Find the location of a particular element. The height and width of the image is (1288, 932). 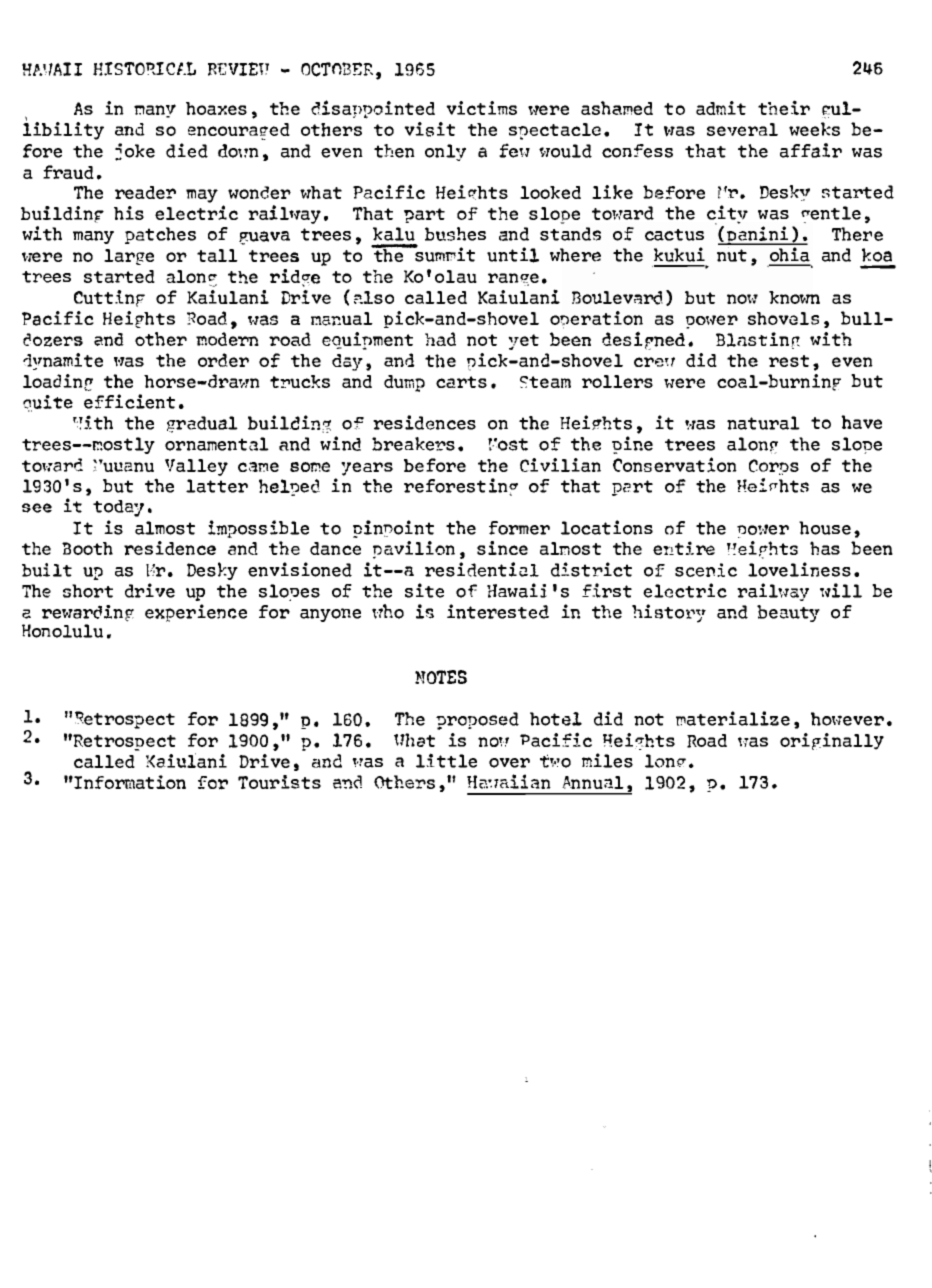

short is located at coordinates (88, 591).
